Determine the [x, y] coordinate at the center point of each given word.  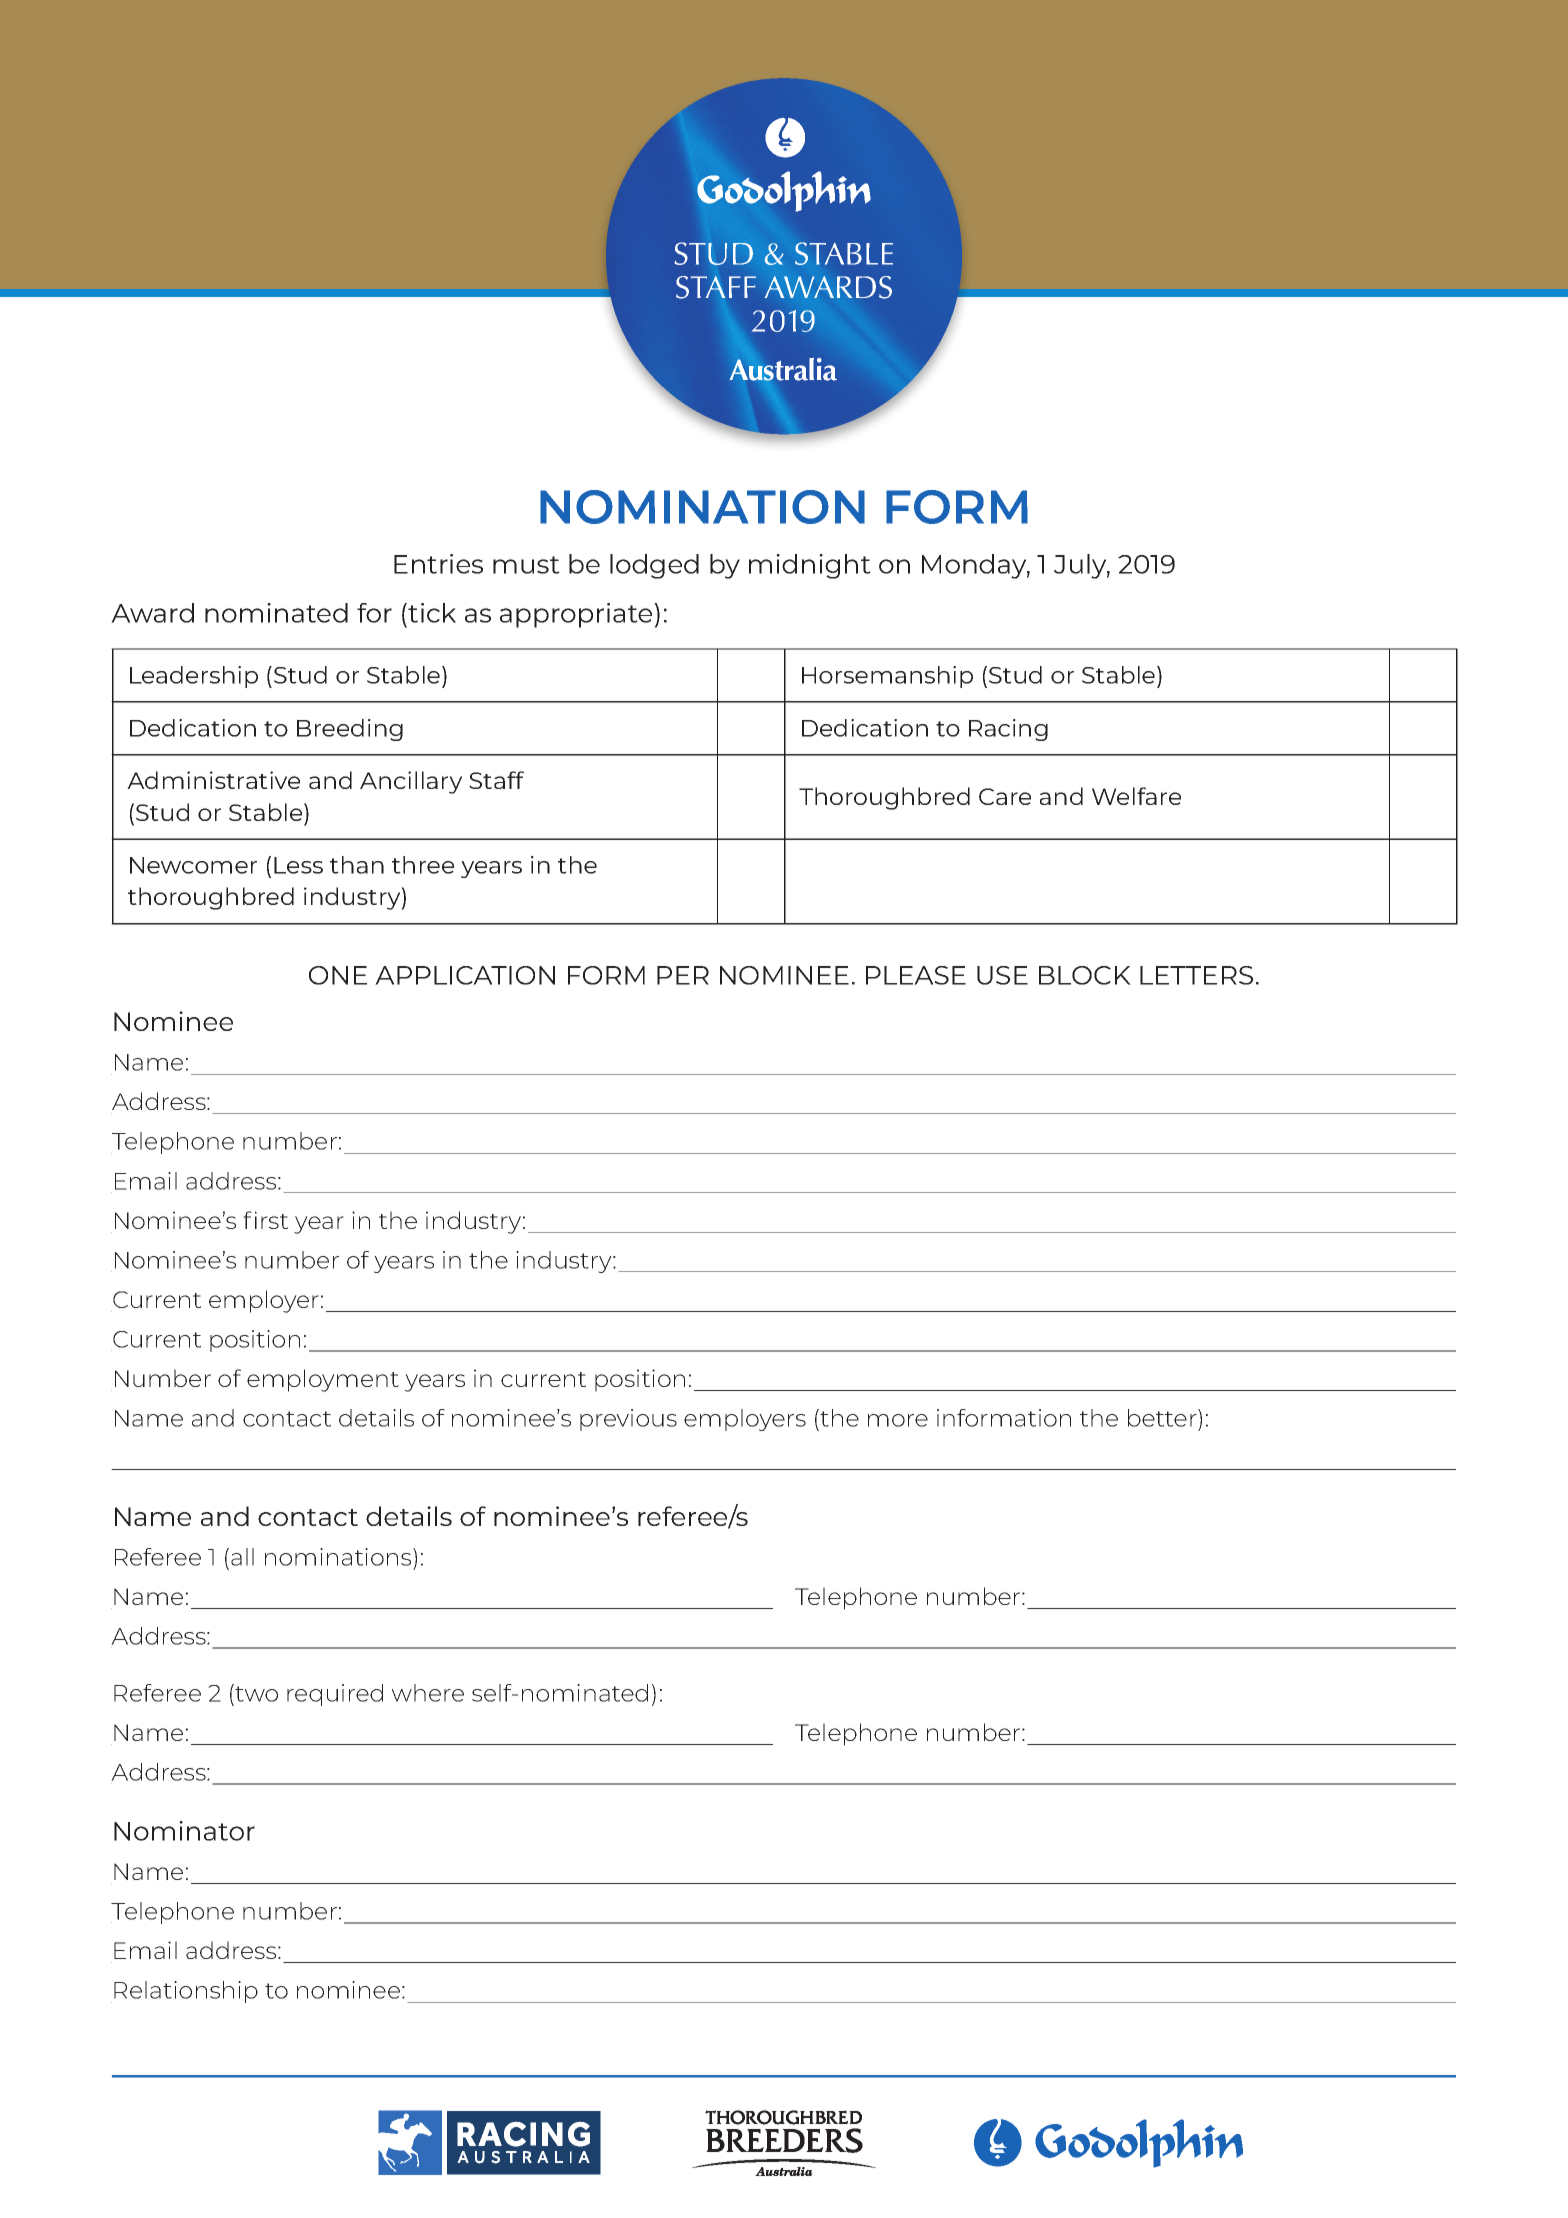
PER [683, 975]
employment [323, 1380]
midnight [810, 566]
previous [628, 1420]
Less [298, 865]
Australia [783, 369]
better [1163, 1418]
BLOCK [1085, 975]
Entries [438, 564]
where [428, 1693]
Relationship [186, 1992]
